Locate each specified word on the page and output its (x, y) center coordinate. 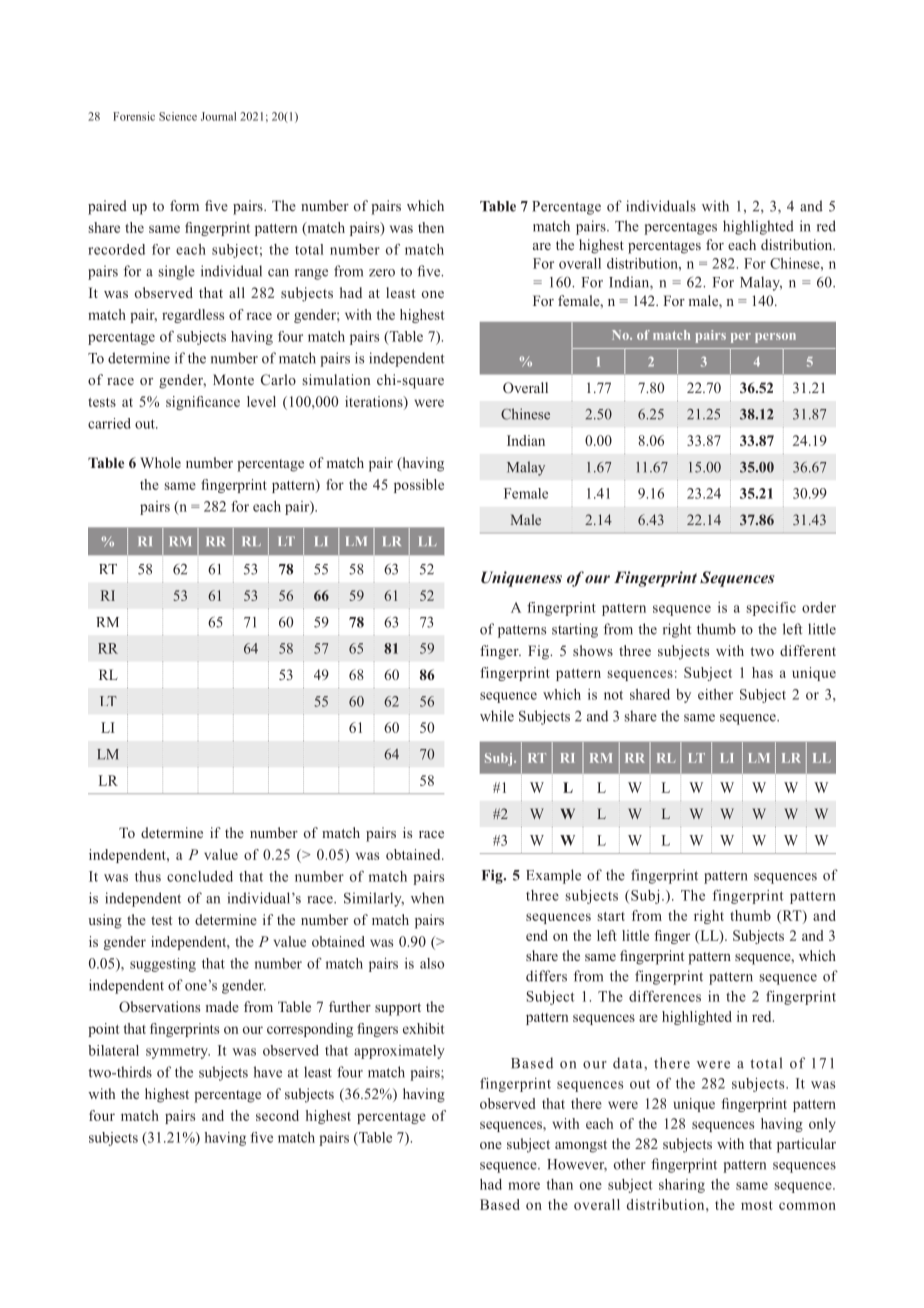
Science (178, 116)
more (524, 1186)
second (277, 1115)
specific (771, 609)
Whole (160, 462)
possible (419, 486)
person (775, 338)
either (715, 694)
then (431, 227)
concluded (200, 876)
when (427, 898)
